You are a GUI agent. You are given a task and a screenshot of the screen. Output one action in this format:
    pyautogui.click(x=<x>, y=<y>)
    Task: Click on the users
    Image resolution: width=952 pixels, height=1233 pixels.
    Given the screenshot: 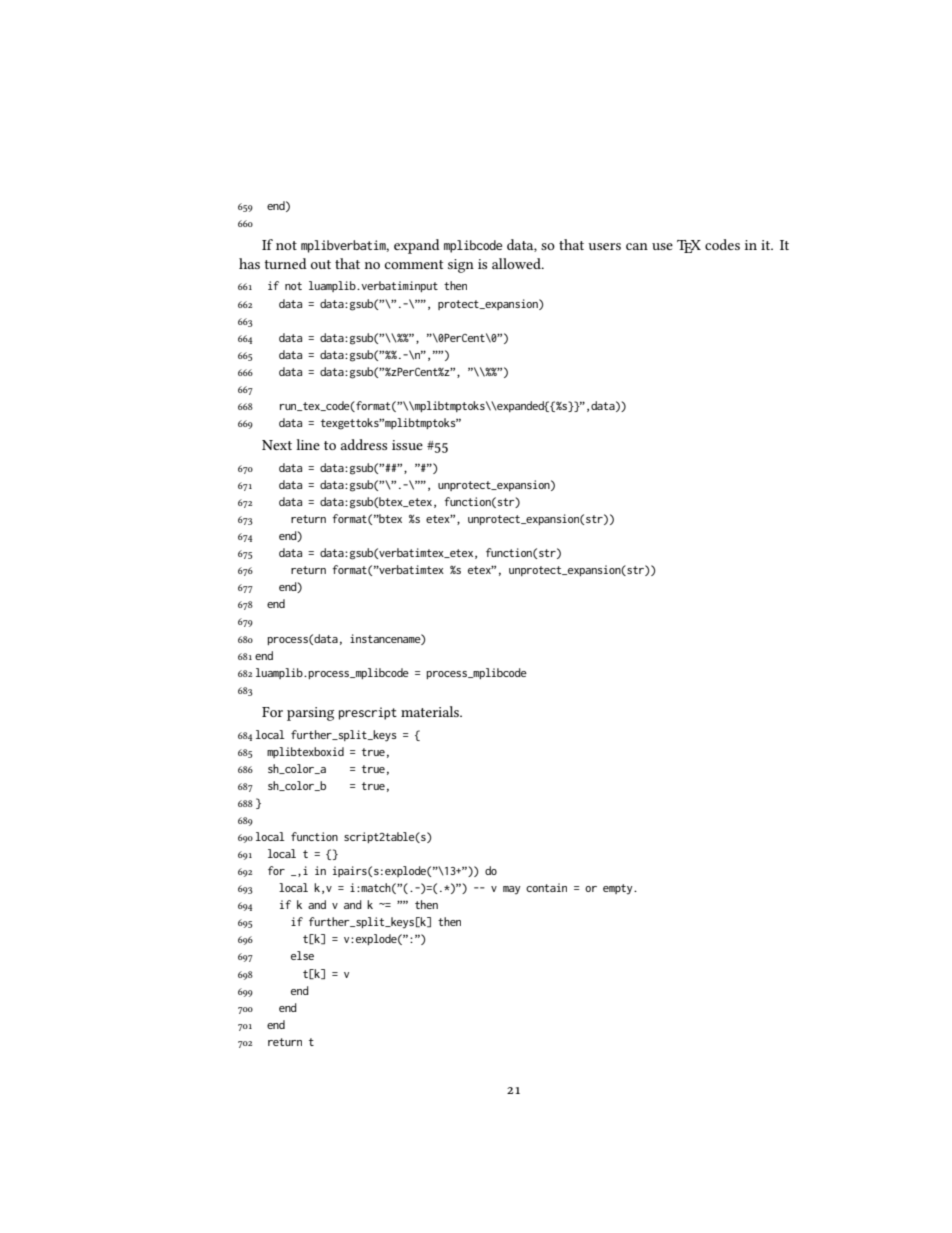 What is the action you would take?
    pyautogui.click(x=604, y=246)
